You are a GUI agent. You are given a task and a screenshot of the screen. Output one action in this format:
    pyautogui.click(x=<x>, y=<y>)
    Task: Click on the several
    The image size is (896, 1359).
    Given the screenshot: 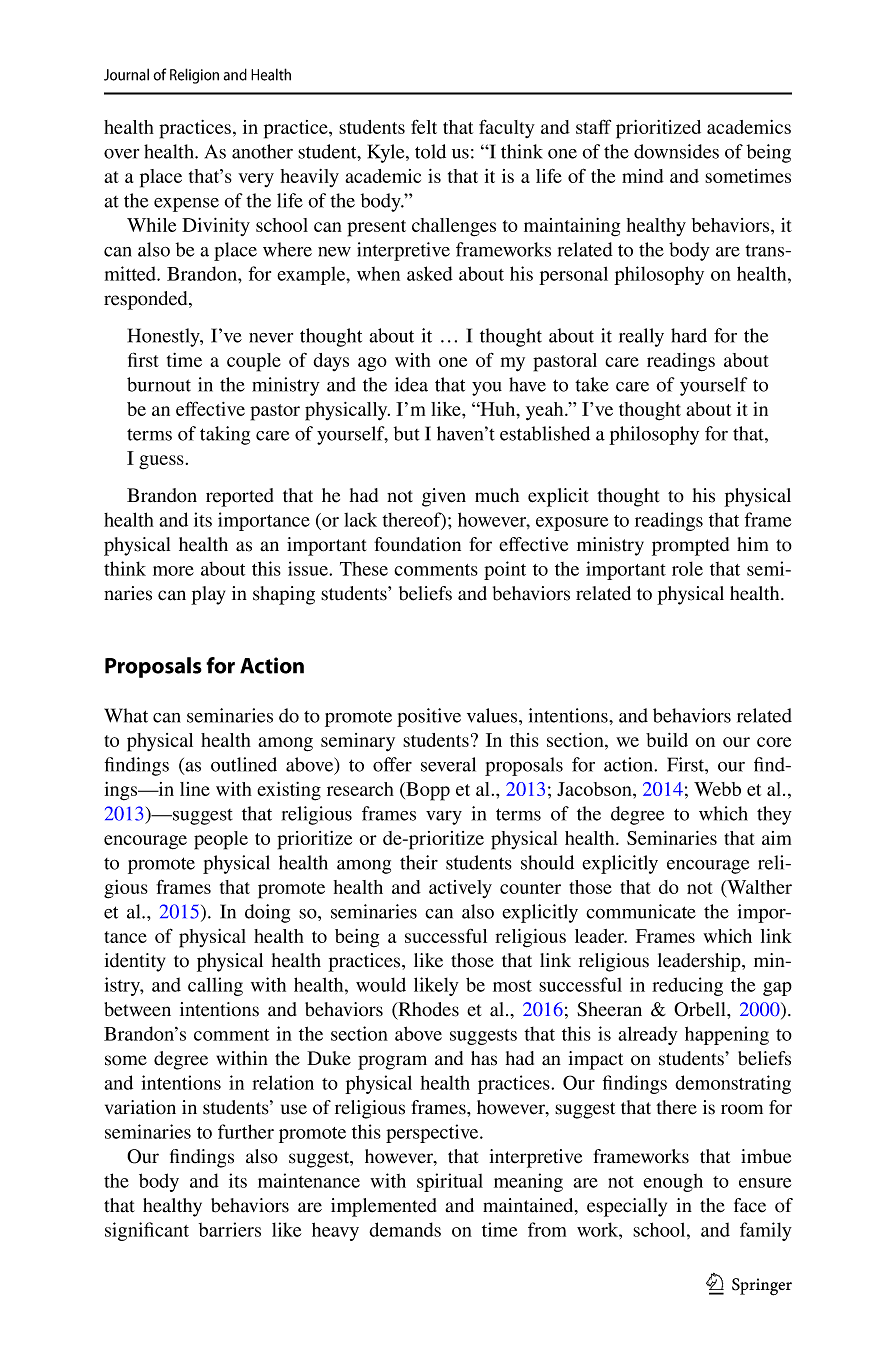 What is the action you would take?
    pyautogui.click(x=448, y=764)
